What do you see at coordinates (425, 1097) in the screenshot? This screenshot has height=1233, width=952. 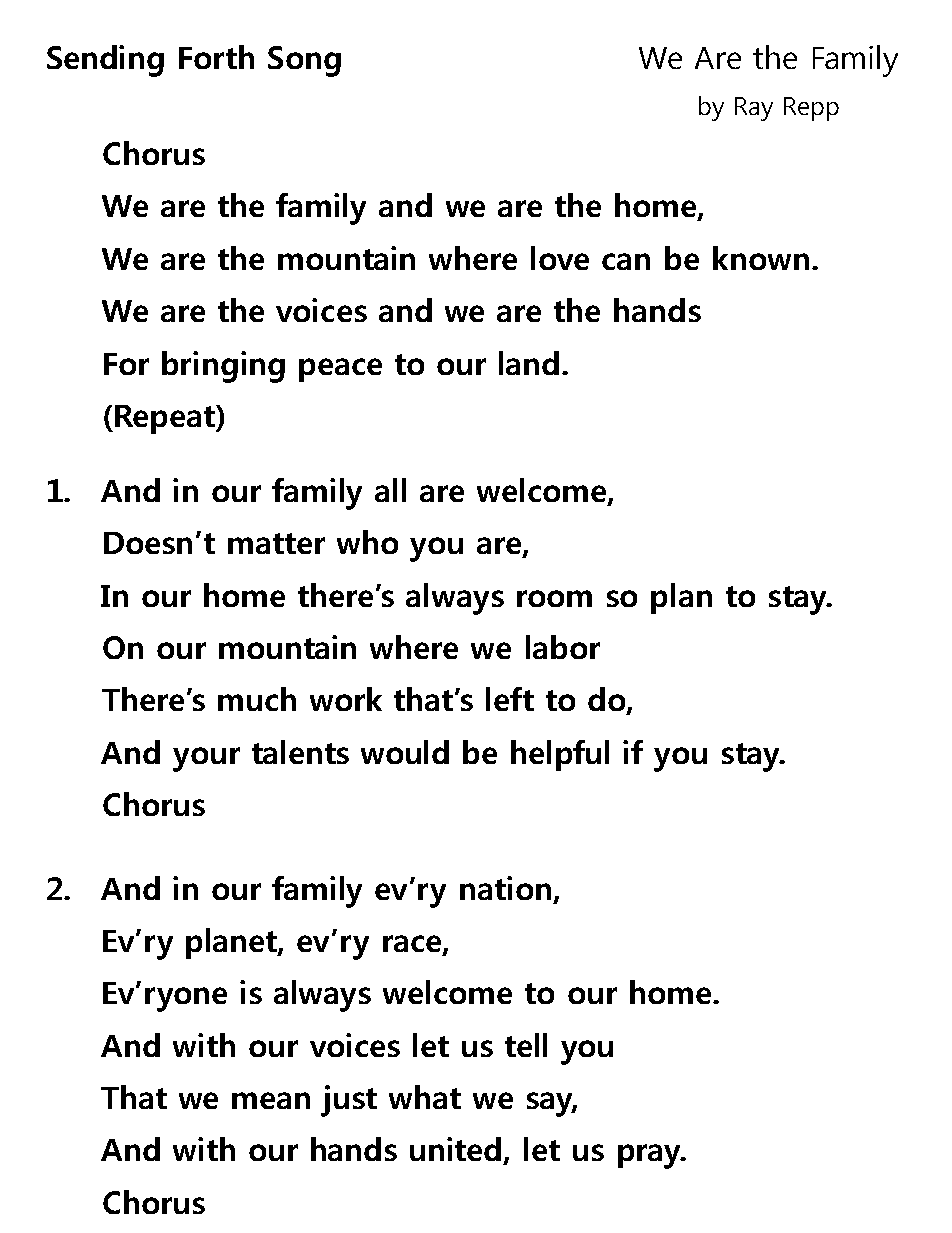 I see `what` at bounding box center [425, 1097].
